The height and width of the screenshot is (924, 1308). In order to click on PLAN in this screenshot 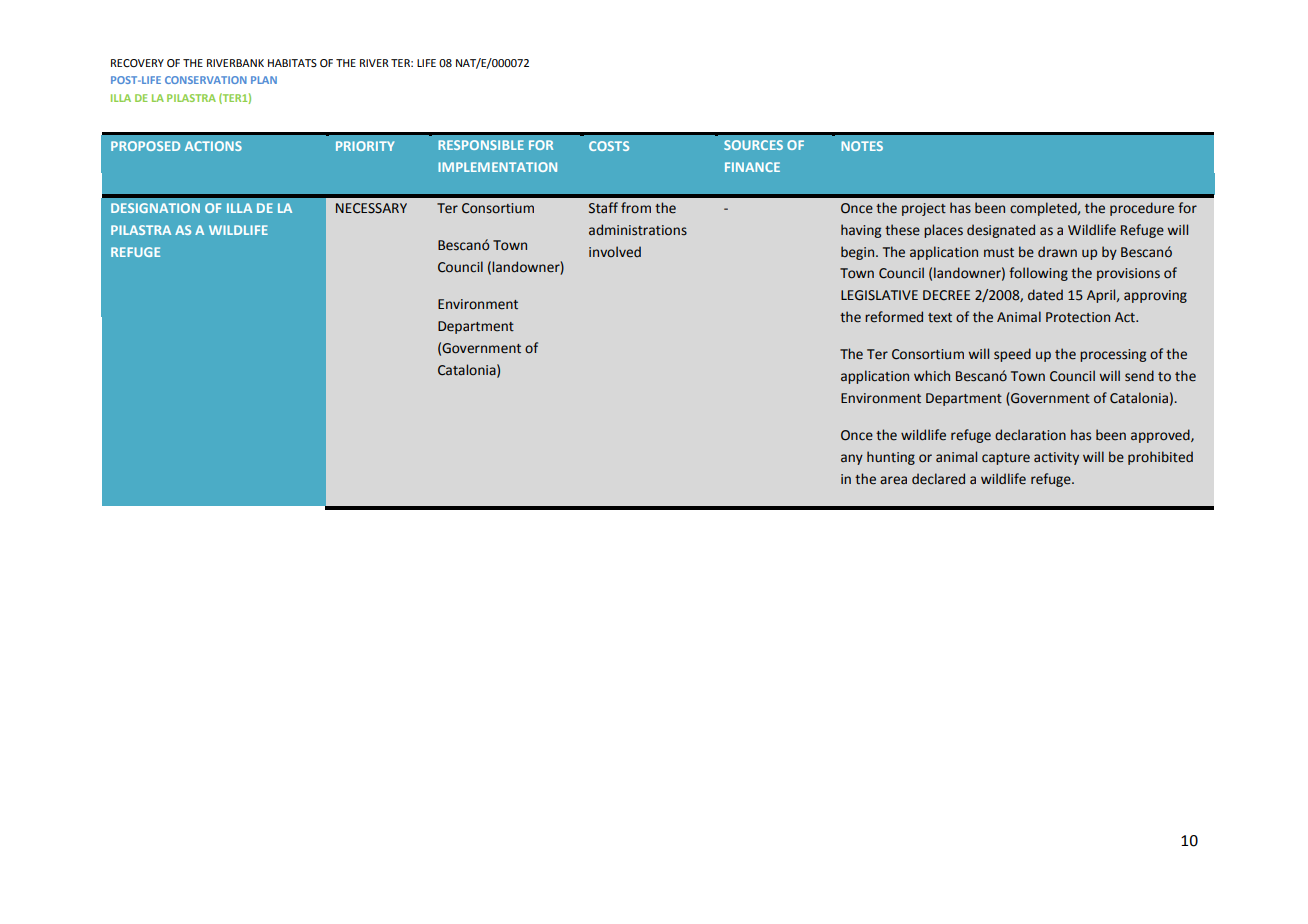, I will do `click(264, 80)`.
